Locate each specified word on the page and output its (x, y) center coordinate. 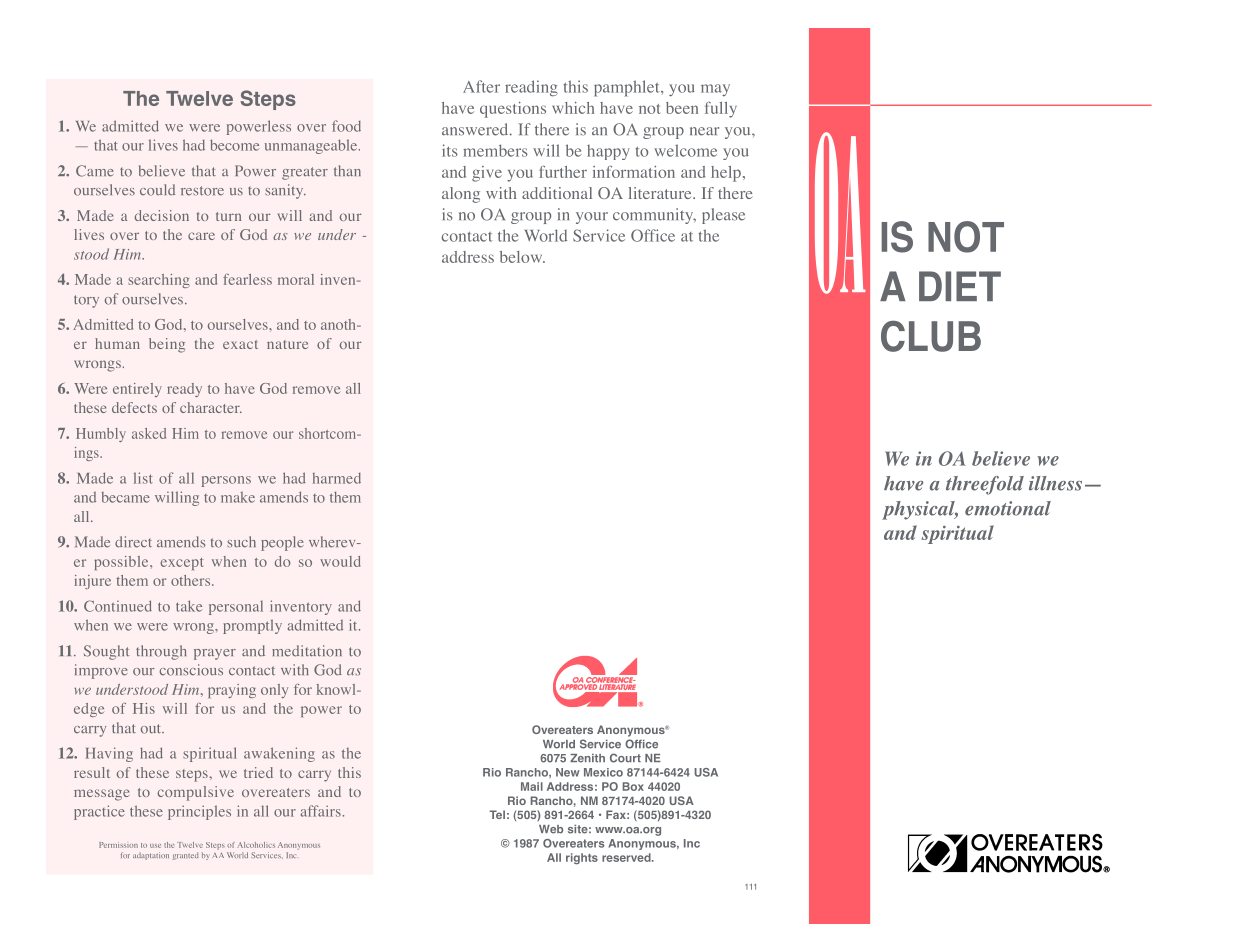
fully (721, 110)
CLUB (931, 336)
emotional (1008, 508)
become (234, 145)
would (340, 561)
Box (633, 786)
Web (551, 829)
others (192, 580)
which (573, 108)
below (522, 257)
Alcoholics (256, 845)
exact (240, 344)
